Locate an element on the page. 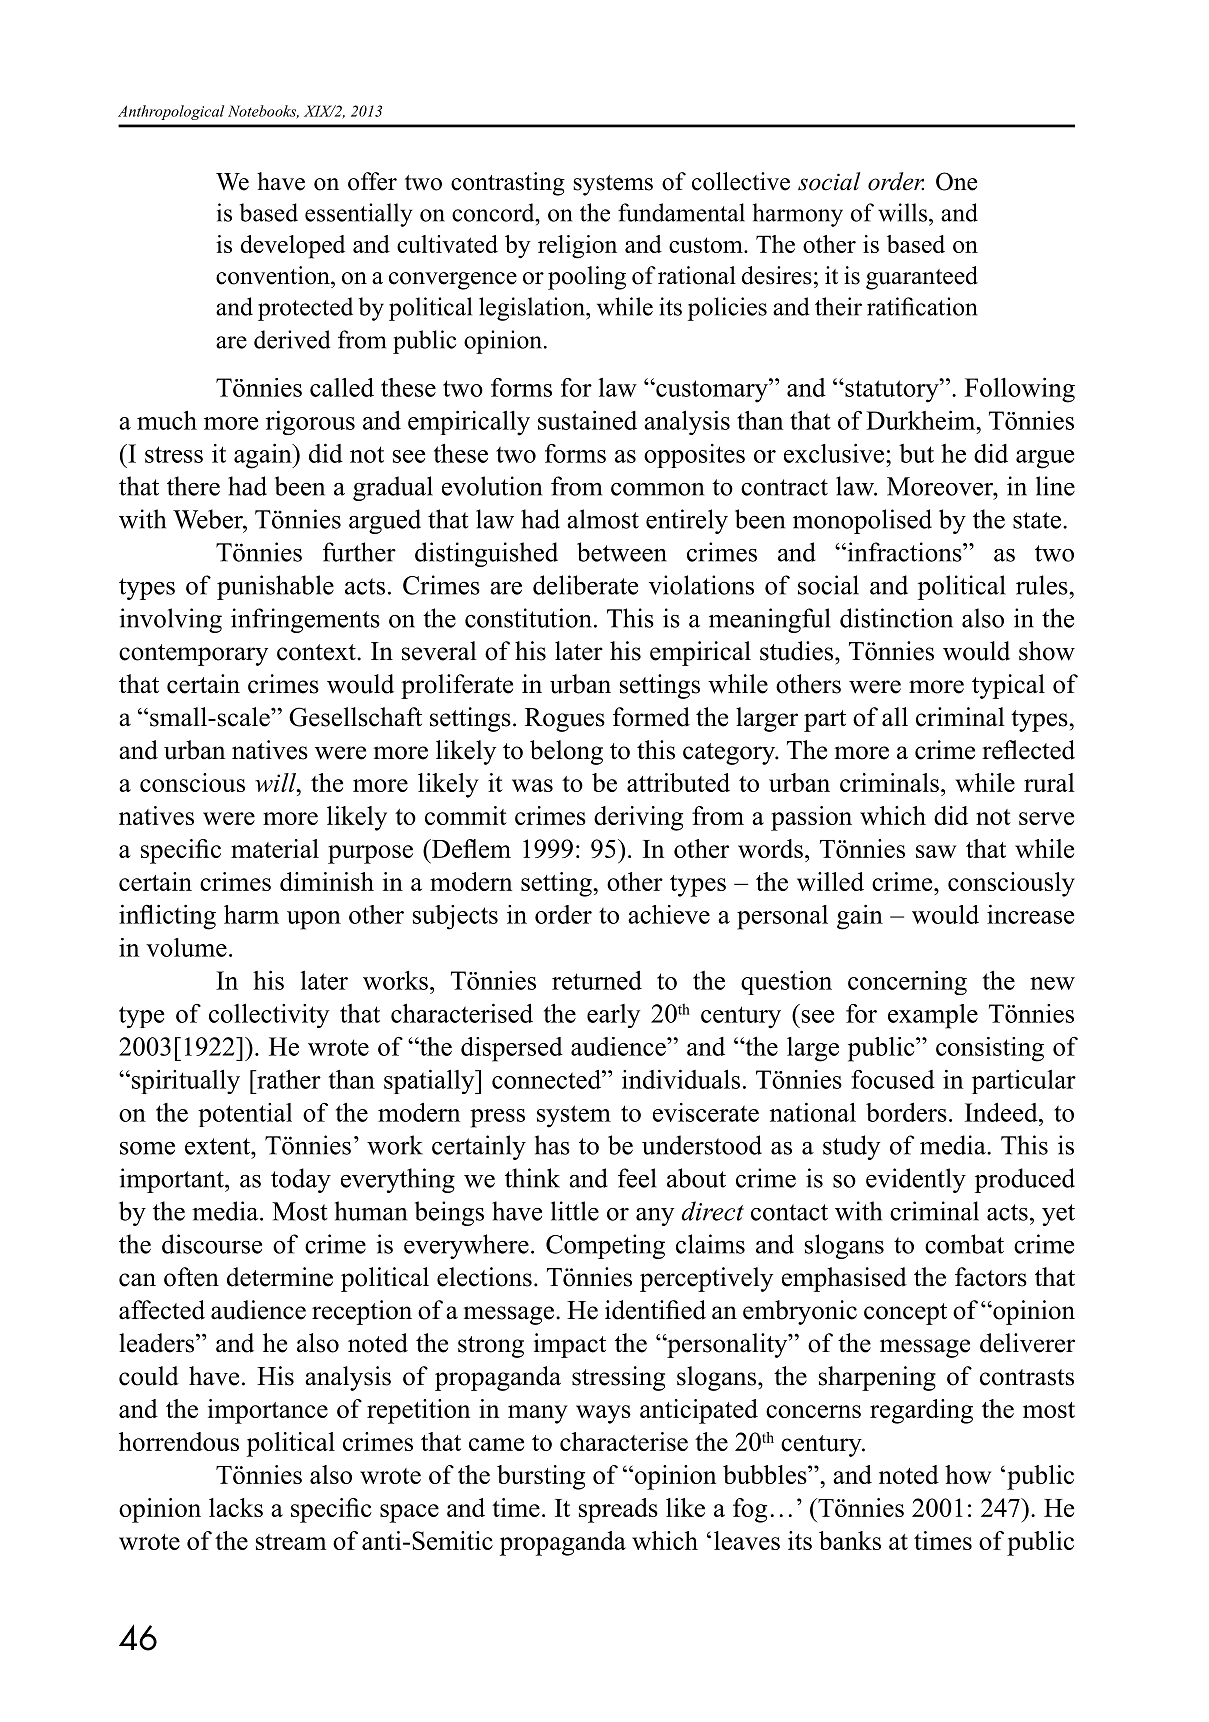 This image has width=1209, height=1722. lacks is located at coordinates (236, 1507).
